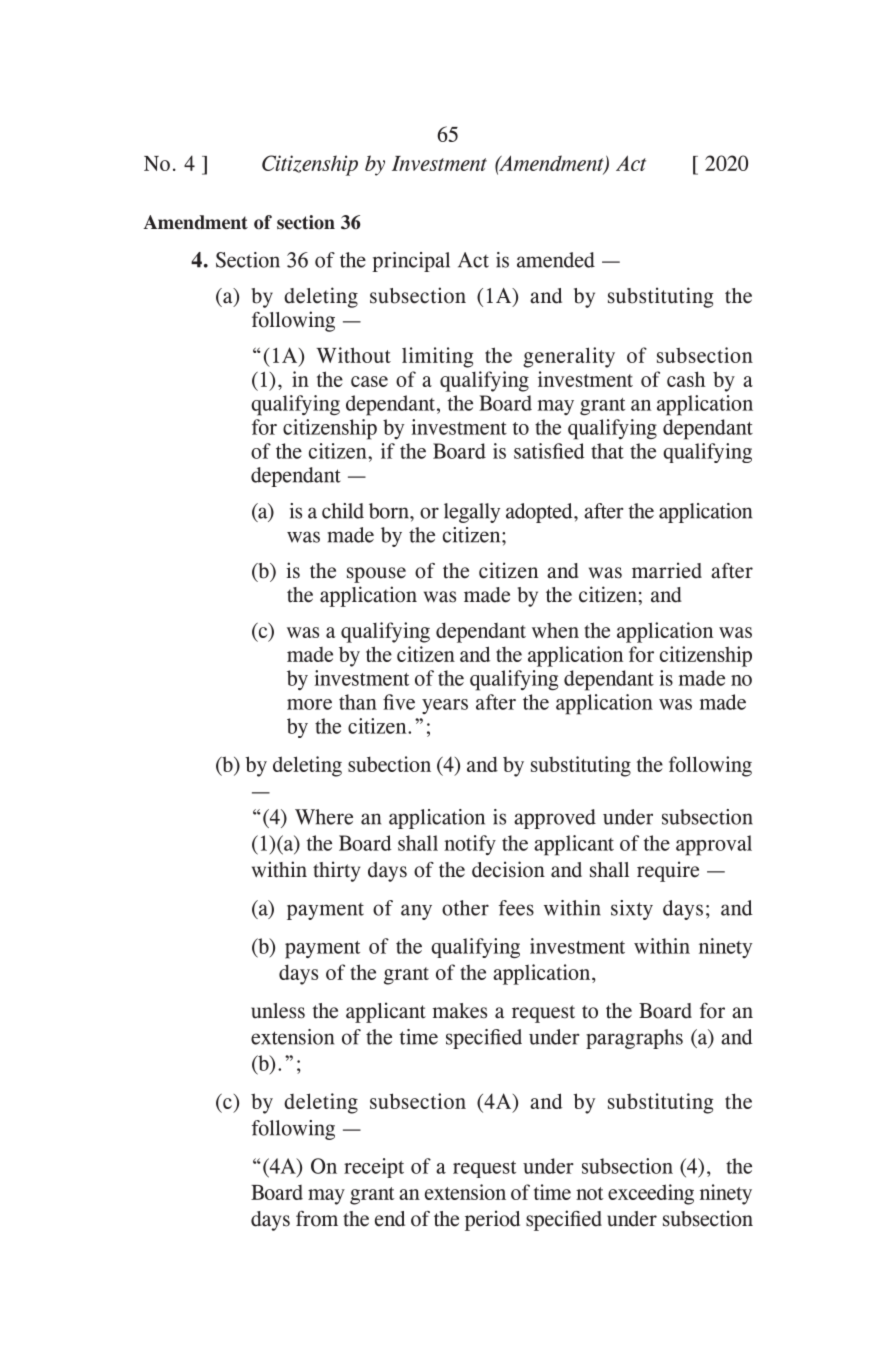  What do you see at coordinates (632, 910) in the page?
I see `sixty` at bounding box center [632, 910].
